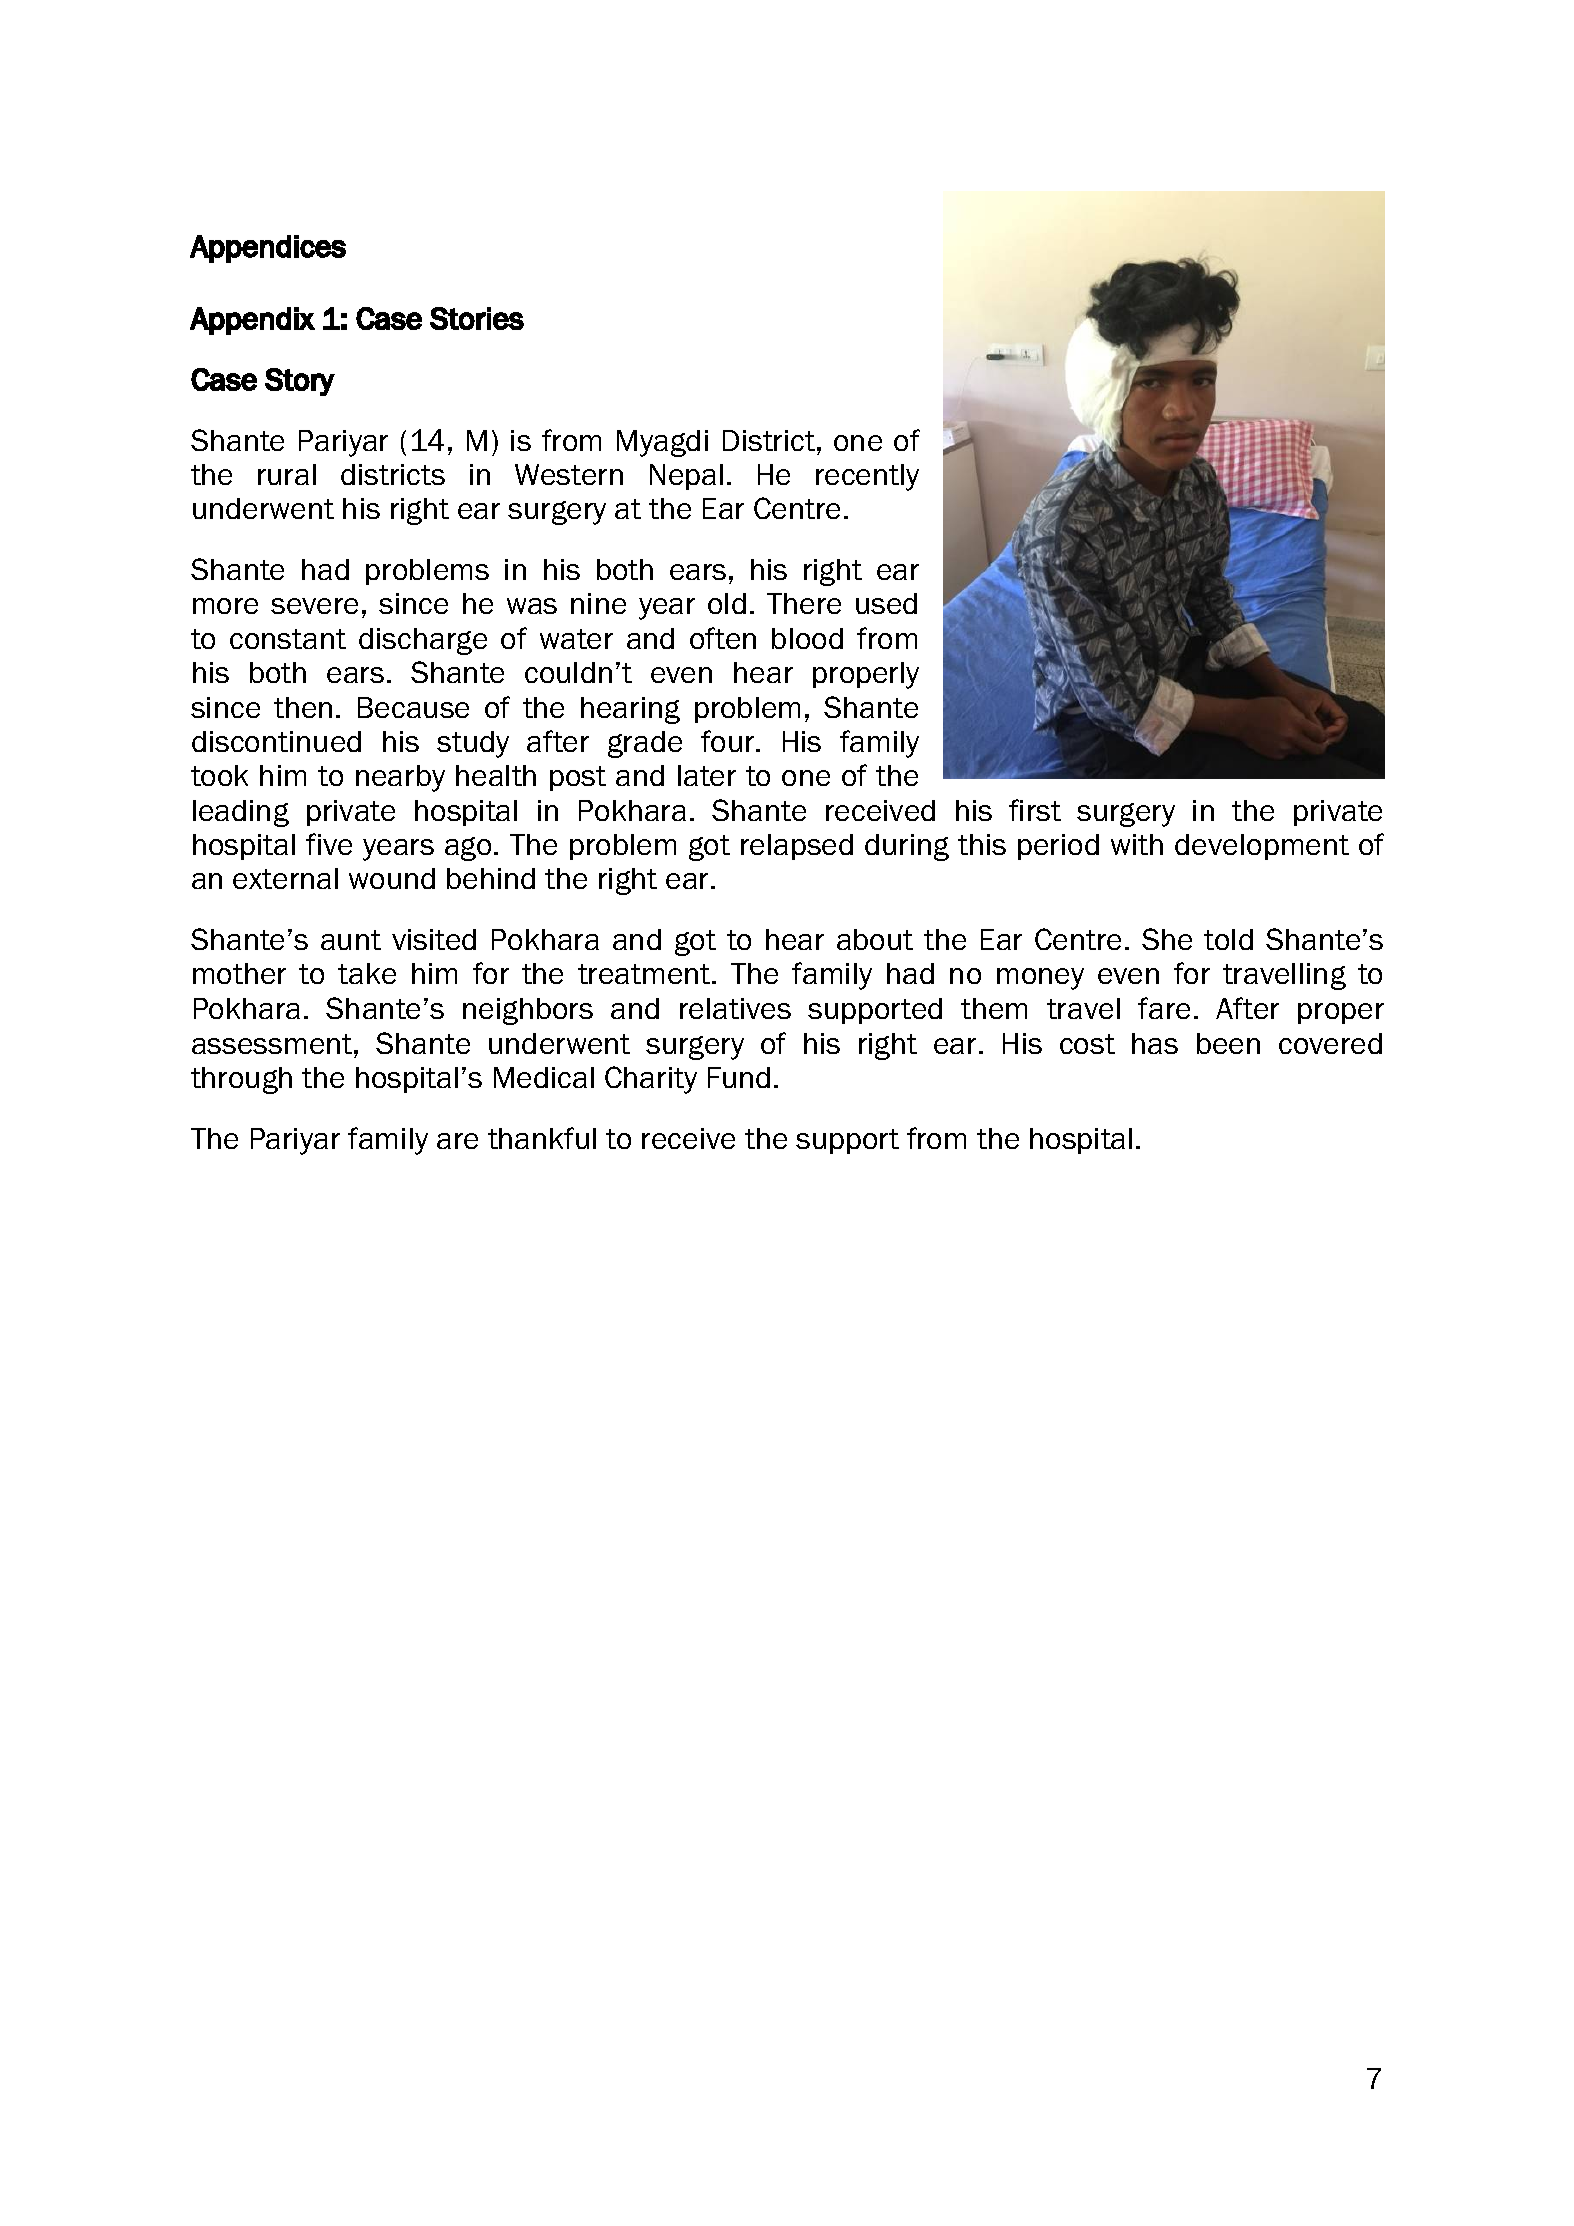  I want to click on then, so click(303, 707).
